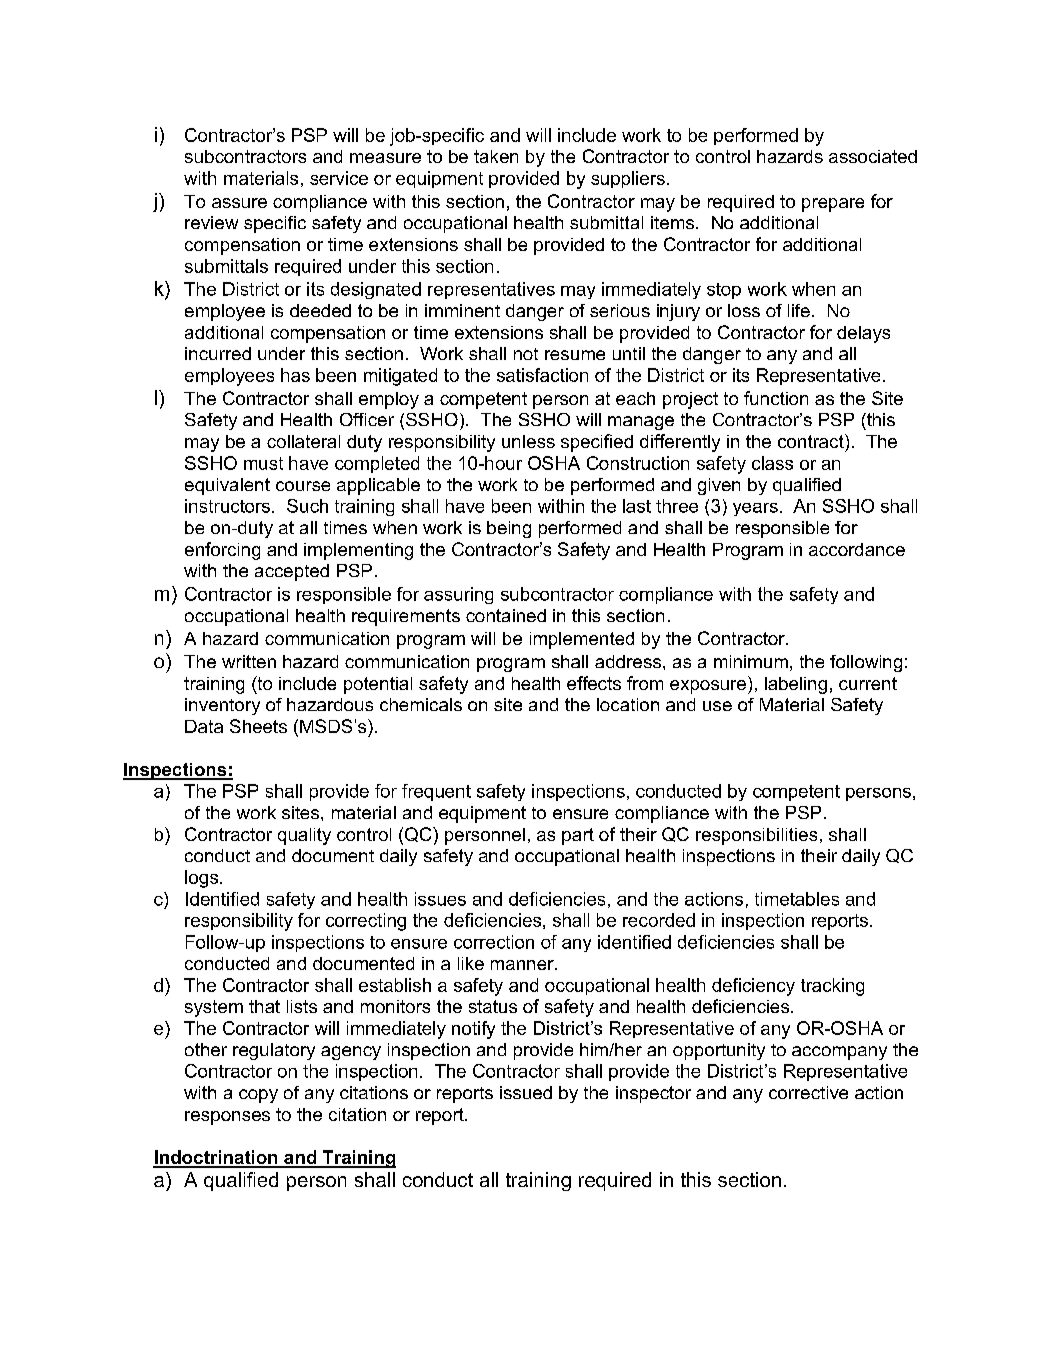  Describe the element at coordinates (496, 156) in the screenshot. I see `taken` at that location.
